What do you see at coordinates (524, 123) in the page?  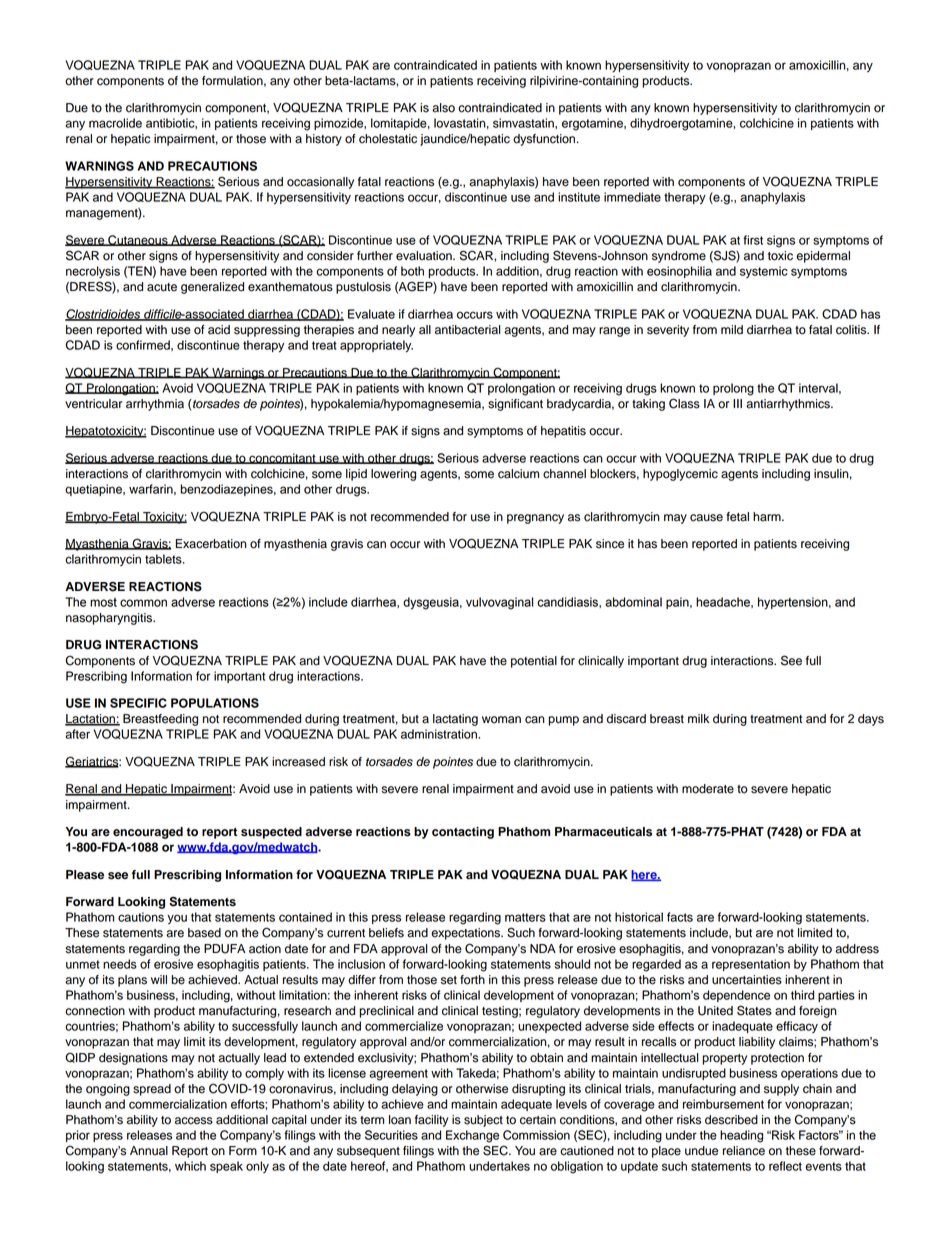 I see `simvastatin` at bounding box center [524, 123].
